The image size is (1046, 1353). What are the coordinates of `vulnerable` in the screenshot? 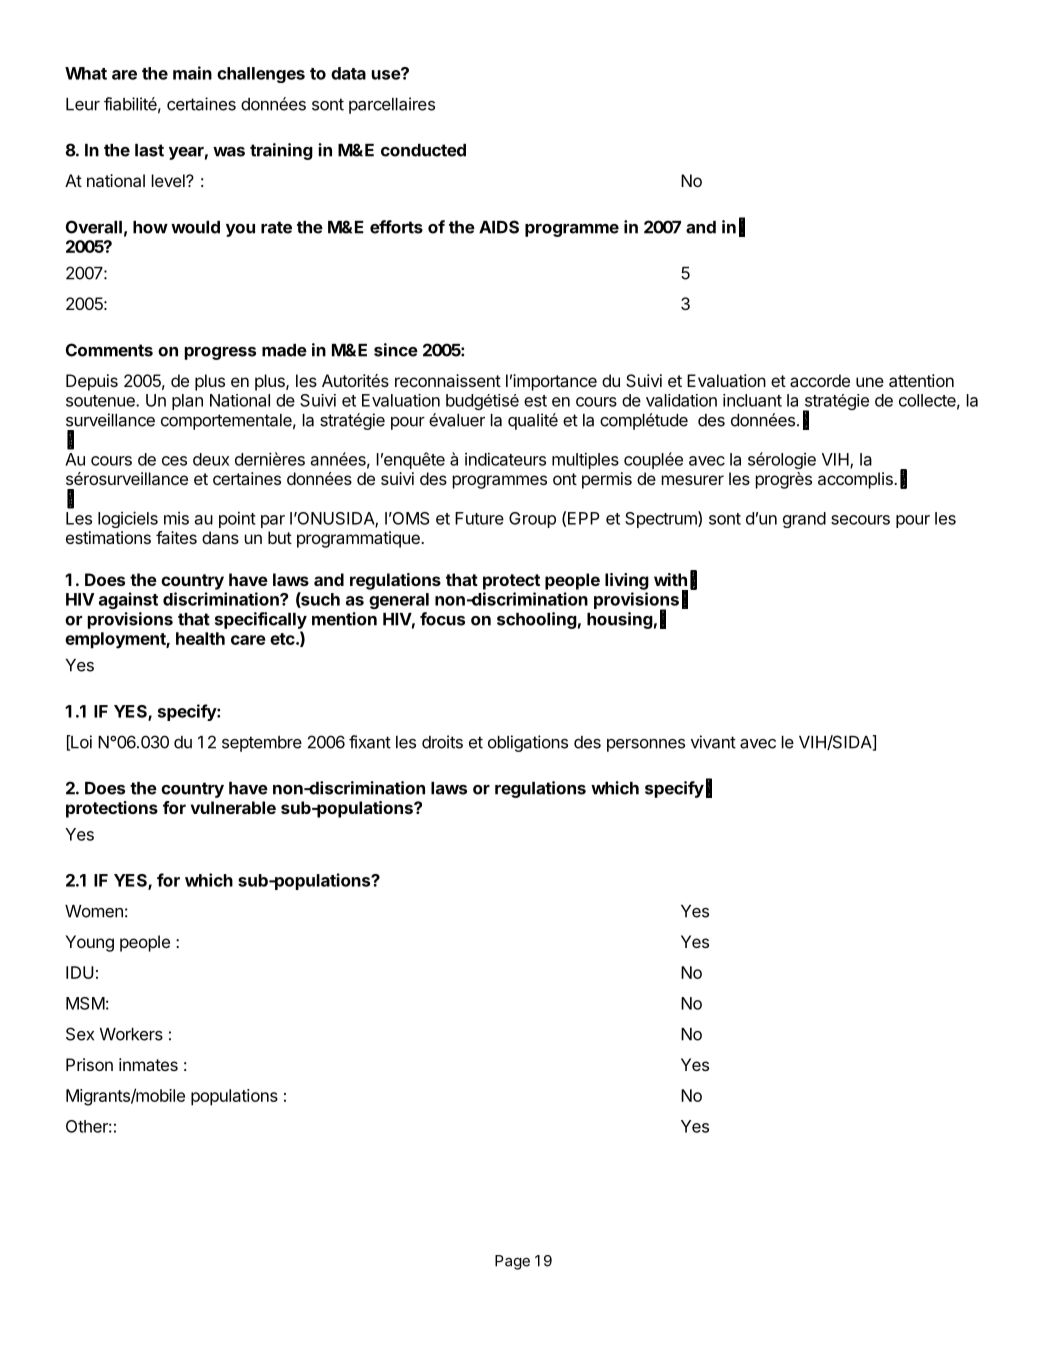 It's located at (233, 807).
